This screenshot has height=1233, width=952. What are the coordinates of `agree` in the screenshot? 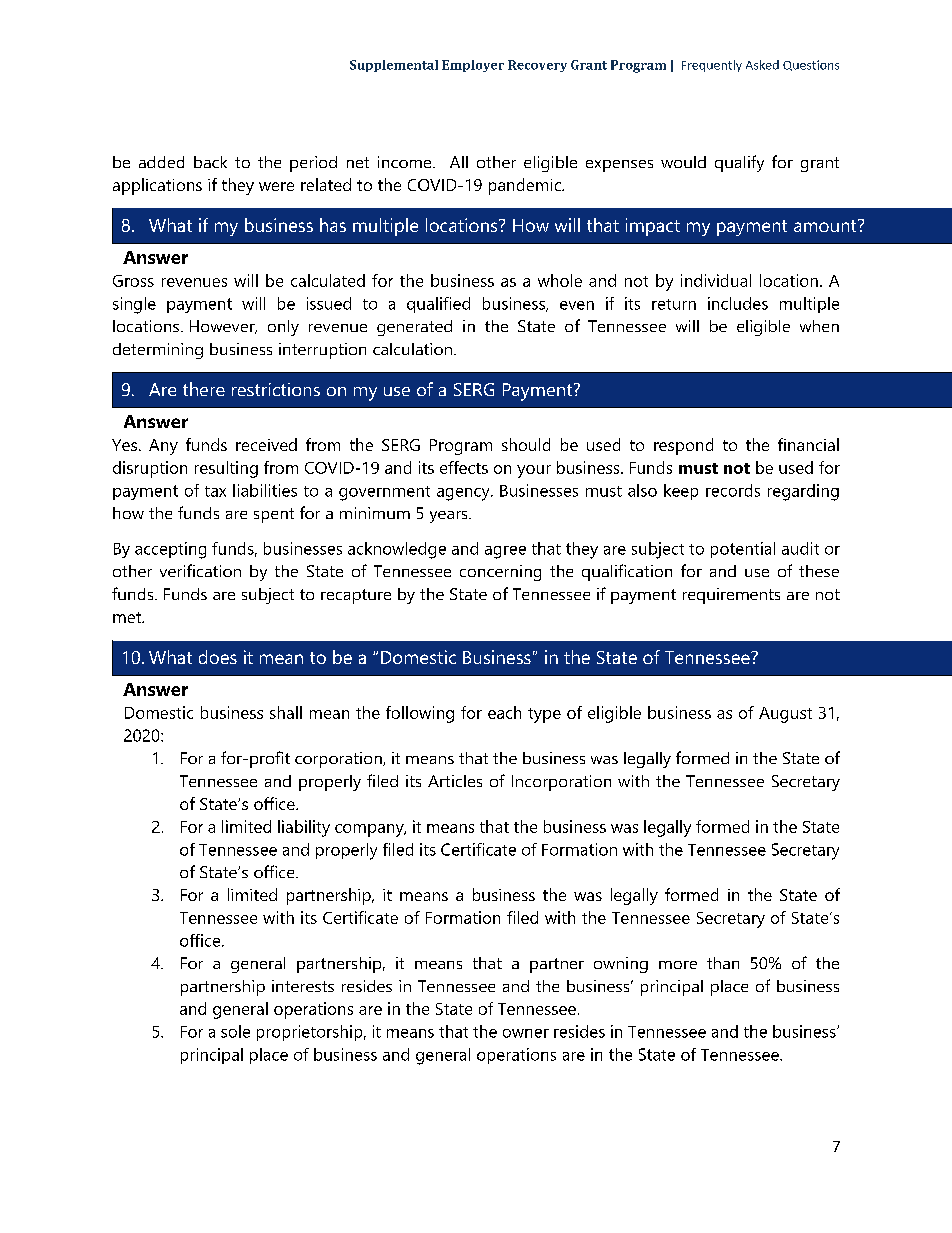 It's located at (505, 552).
